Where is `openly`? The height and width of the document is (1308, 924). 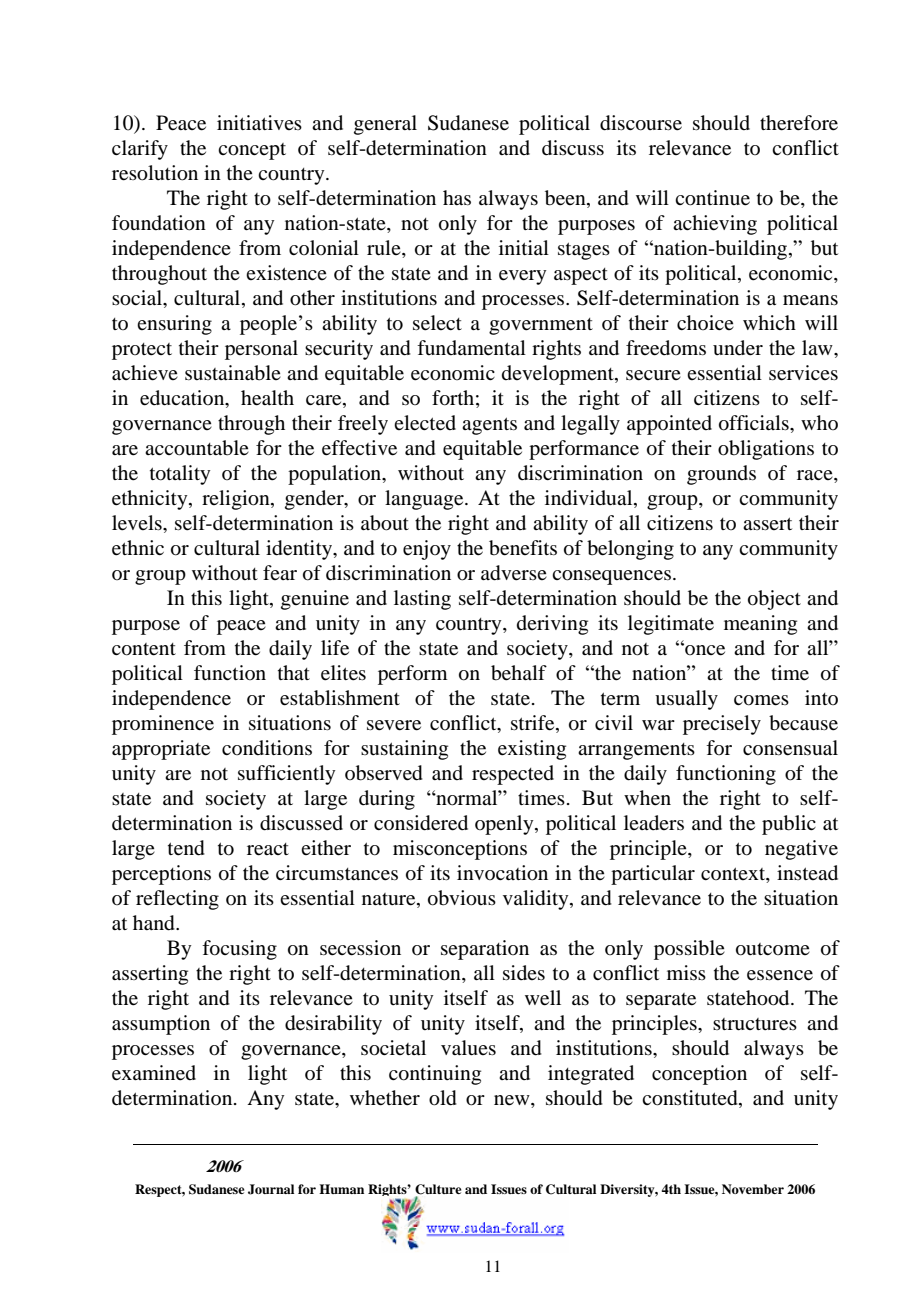 openly is located at coordinates (505, 825).
